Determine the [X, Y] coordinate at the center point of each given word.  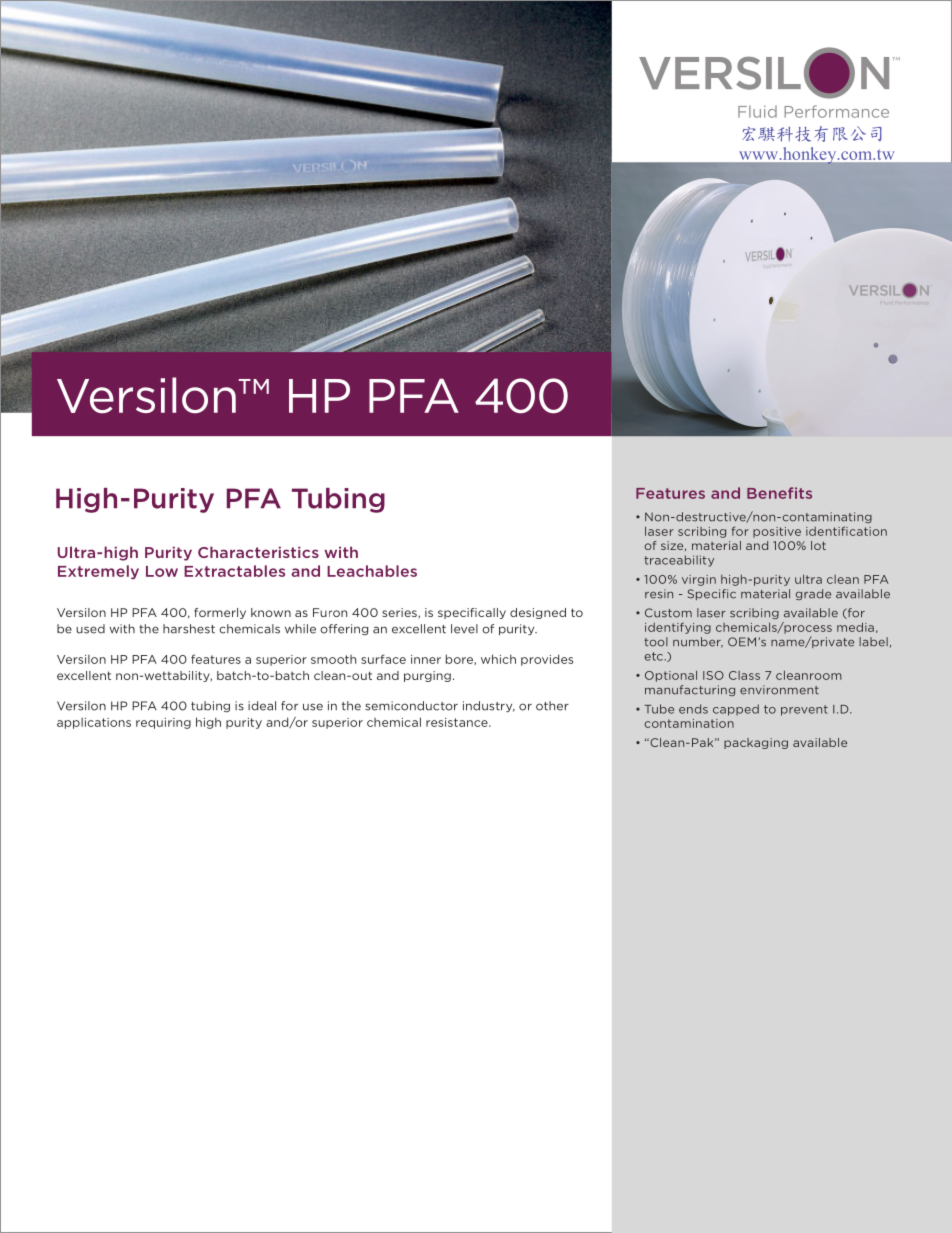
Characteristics [258, 552]
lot [818, 545]
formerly [220, 613]
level [464, 629]
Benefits [779, 493]
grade [813, 594]
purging [427, 676]
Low [162, 571]
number [698, 642]
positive [777, 532]
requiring [163, 723]
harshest [189, 629]
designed [538, 613]
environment [779, 690]
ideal [262, 706]
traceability [679, 561]
